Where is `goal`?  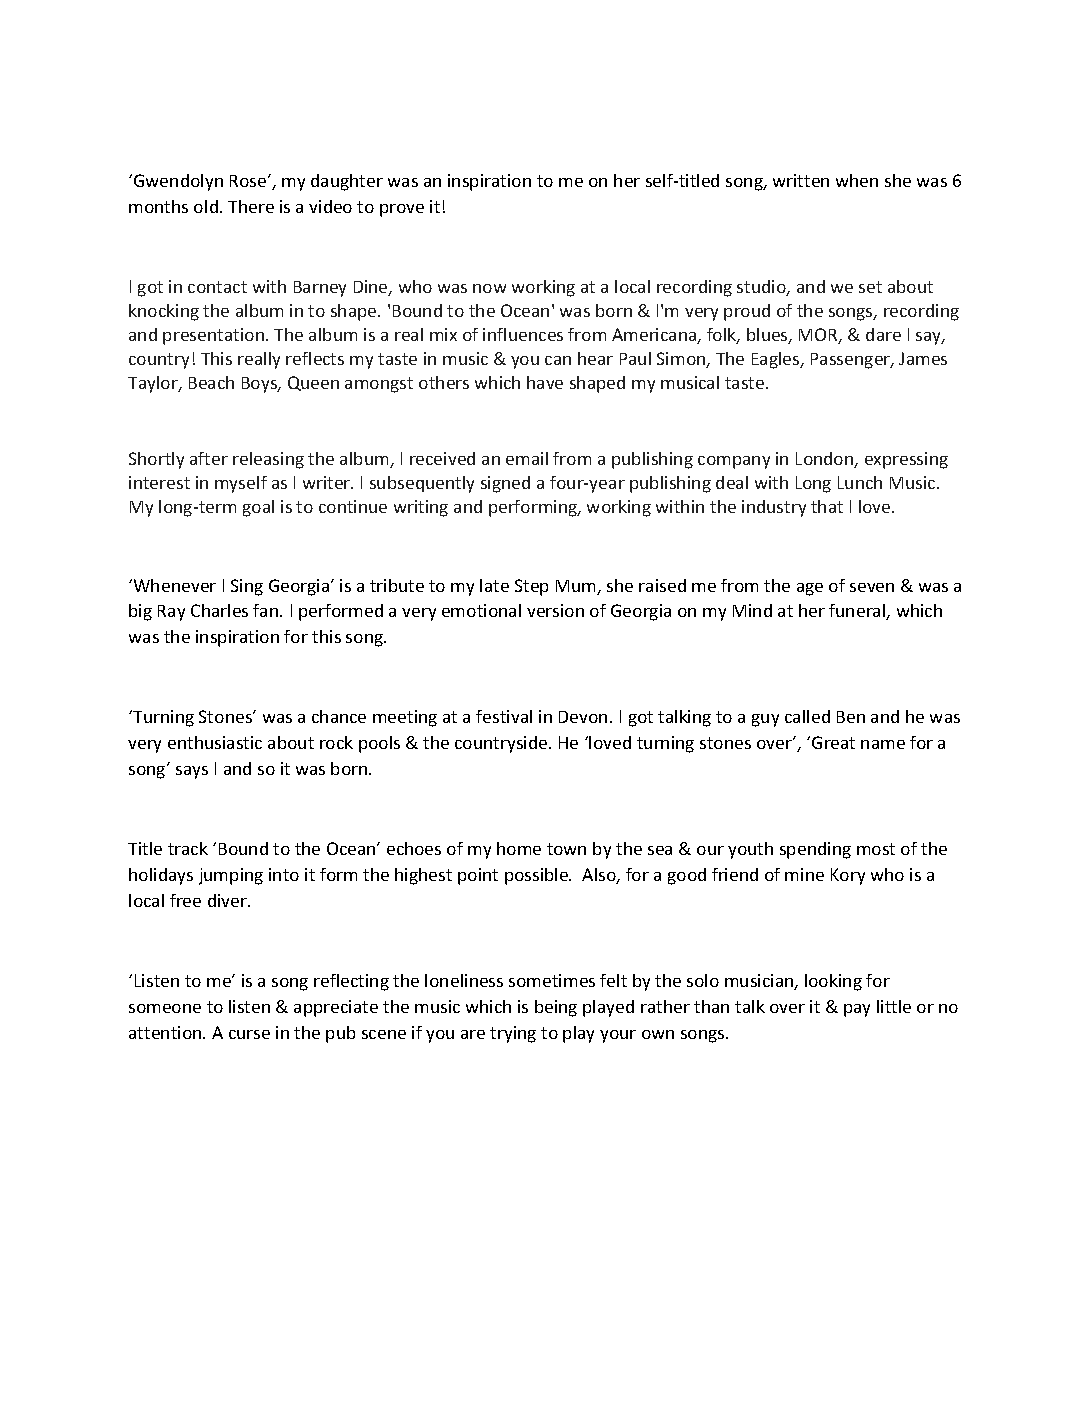
goal is located at coordinates (258, 508).
